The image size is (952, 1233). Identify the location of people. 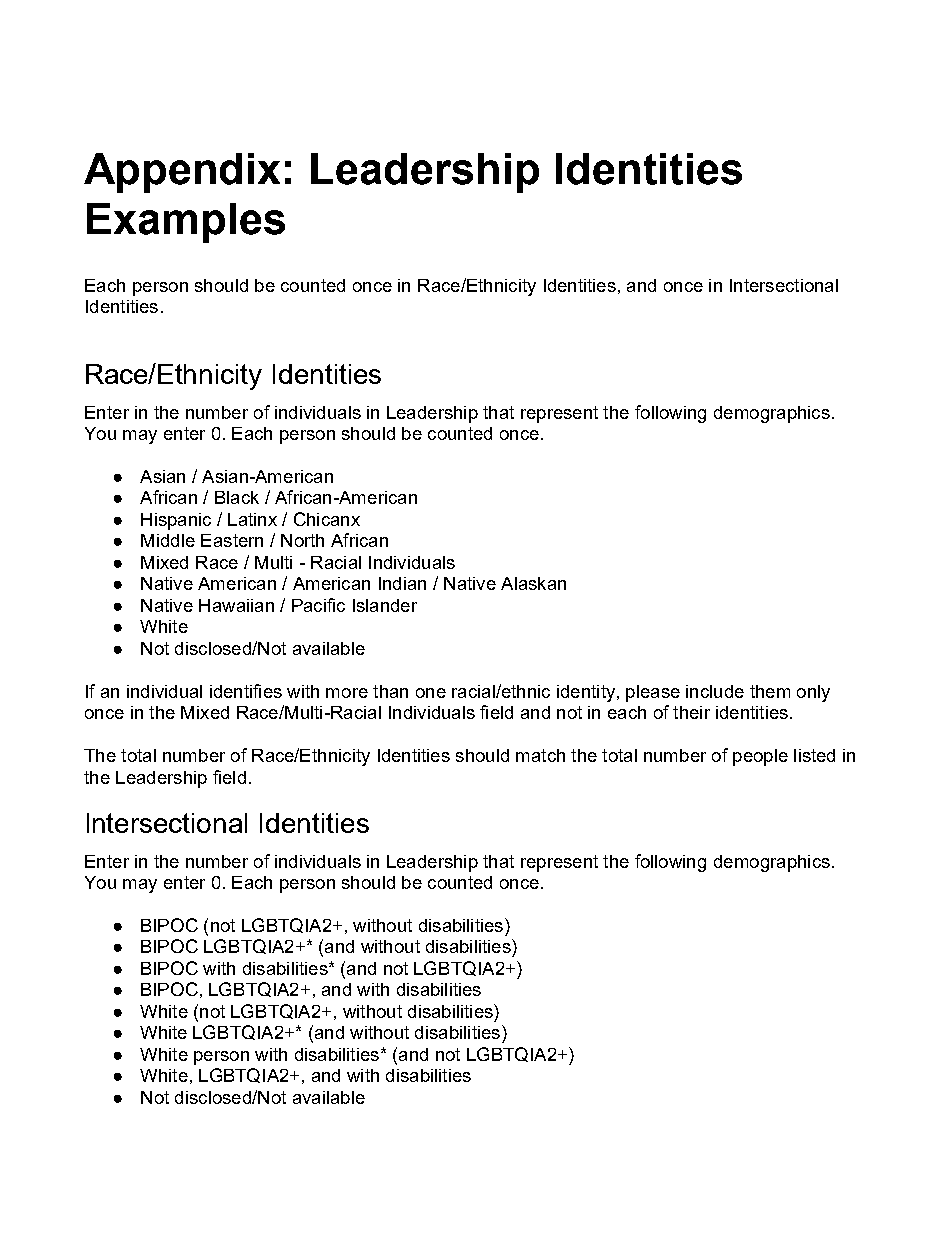
(760, 757).
